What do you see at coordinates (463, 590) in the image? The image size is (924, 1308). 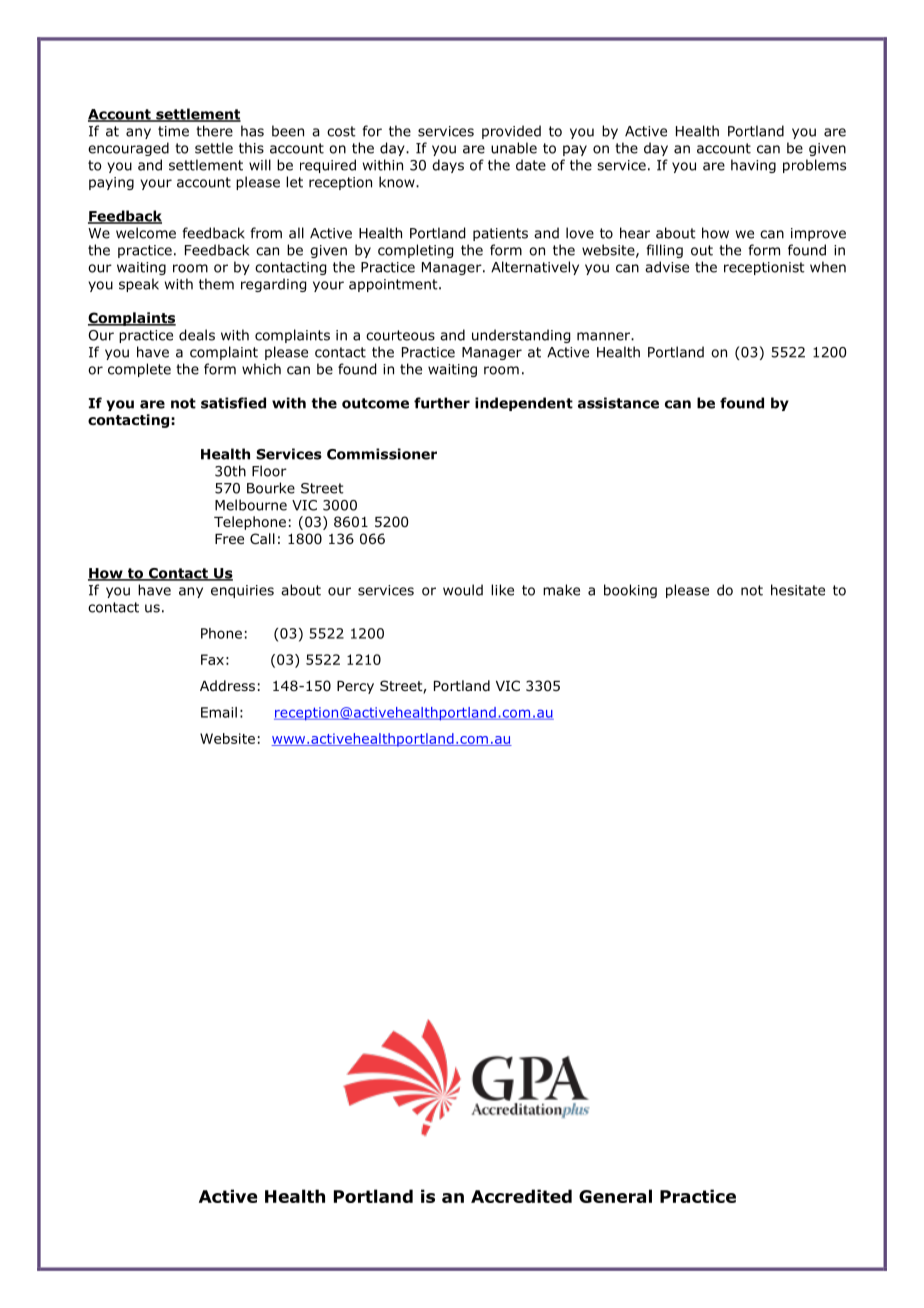 I see `would` at bounding box center [463, 590].
